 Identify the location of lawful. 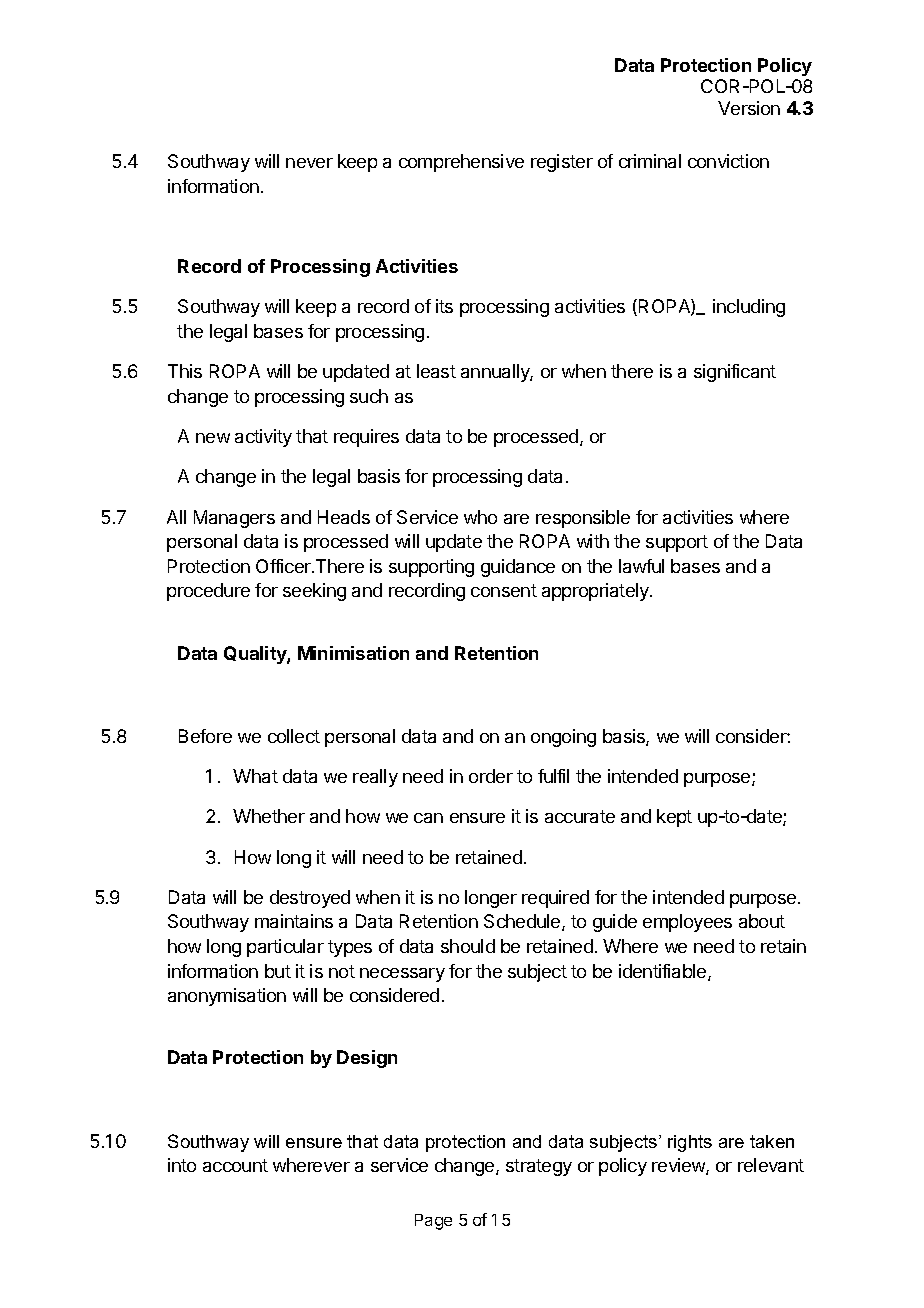
(641, 566).
